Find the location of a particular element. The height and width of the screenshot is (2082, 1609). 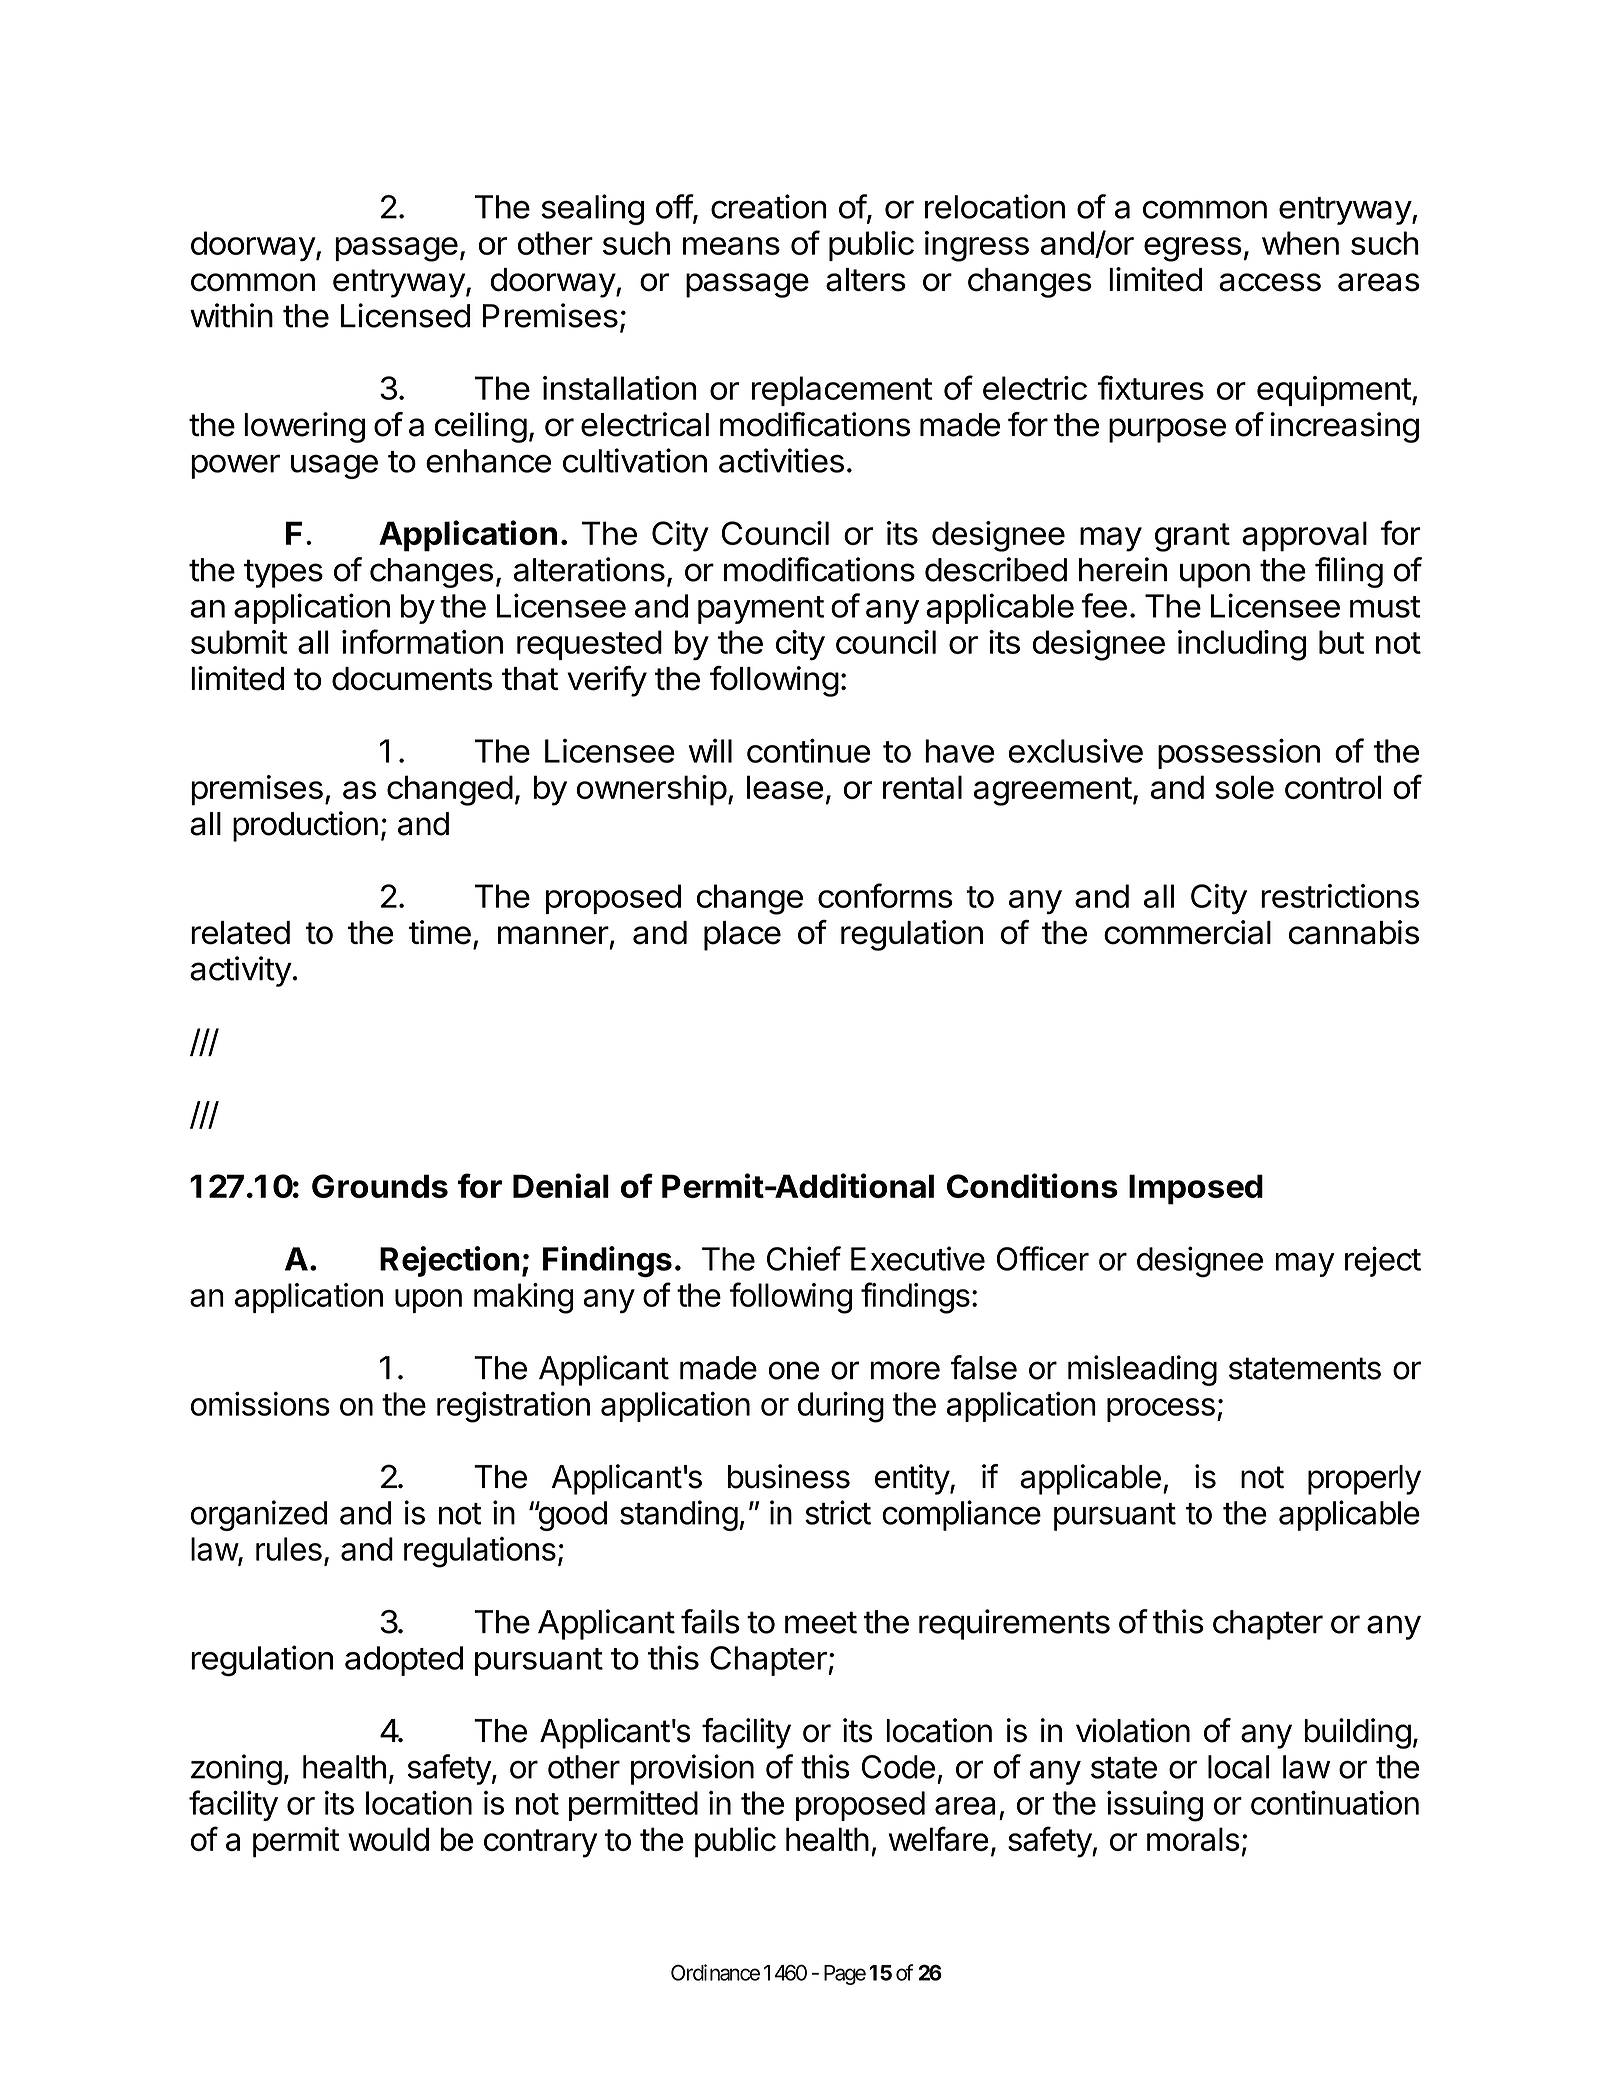

Executive is located at coordinates (918, 1258).
